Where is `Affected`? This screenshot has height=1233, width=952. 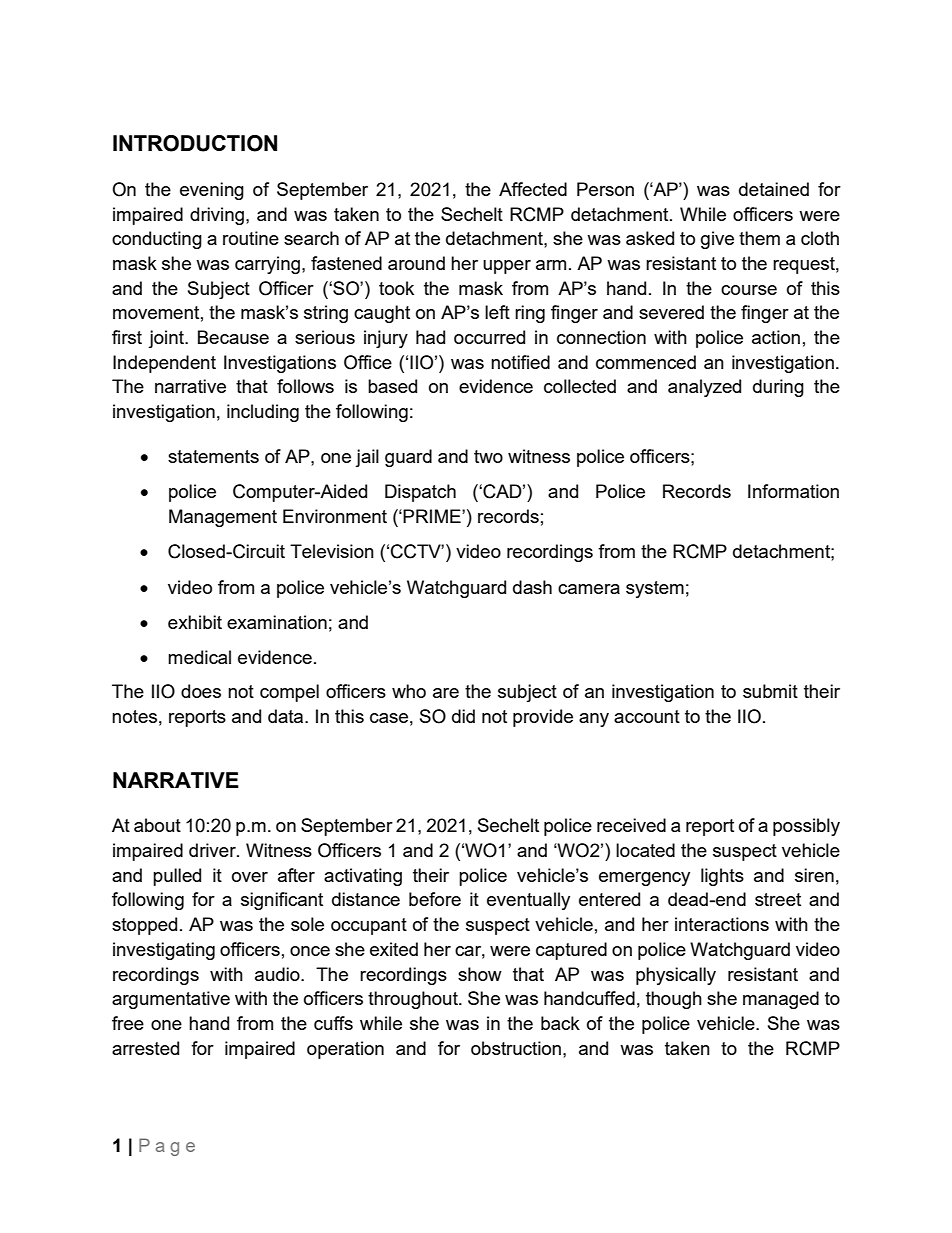 Affected is located at coordinates (533, 189).
